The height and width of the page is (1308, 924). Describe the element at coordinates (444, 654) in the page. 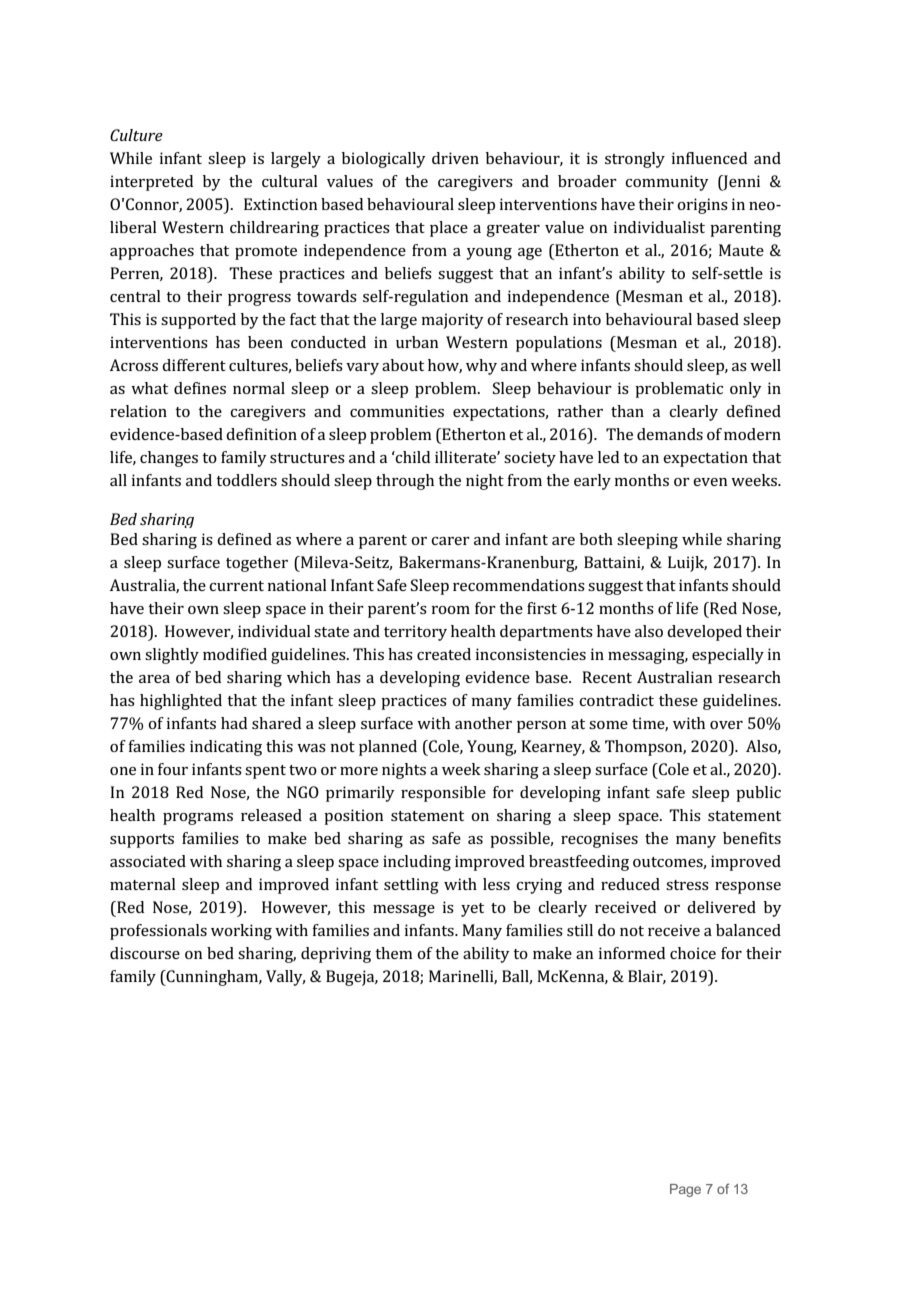

I see `created` at that location.
